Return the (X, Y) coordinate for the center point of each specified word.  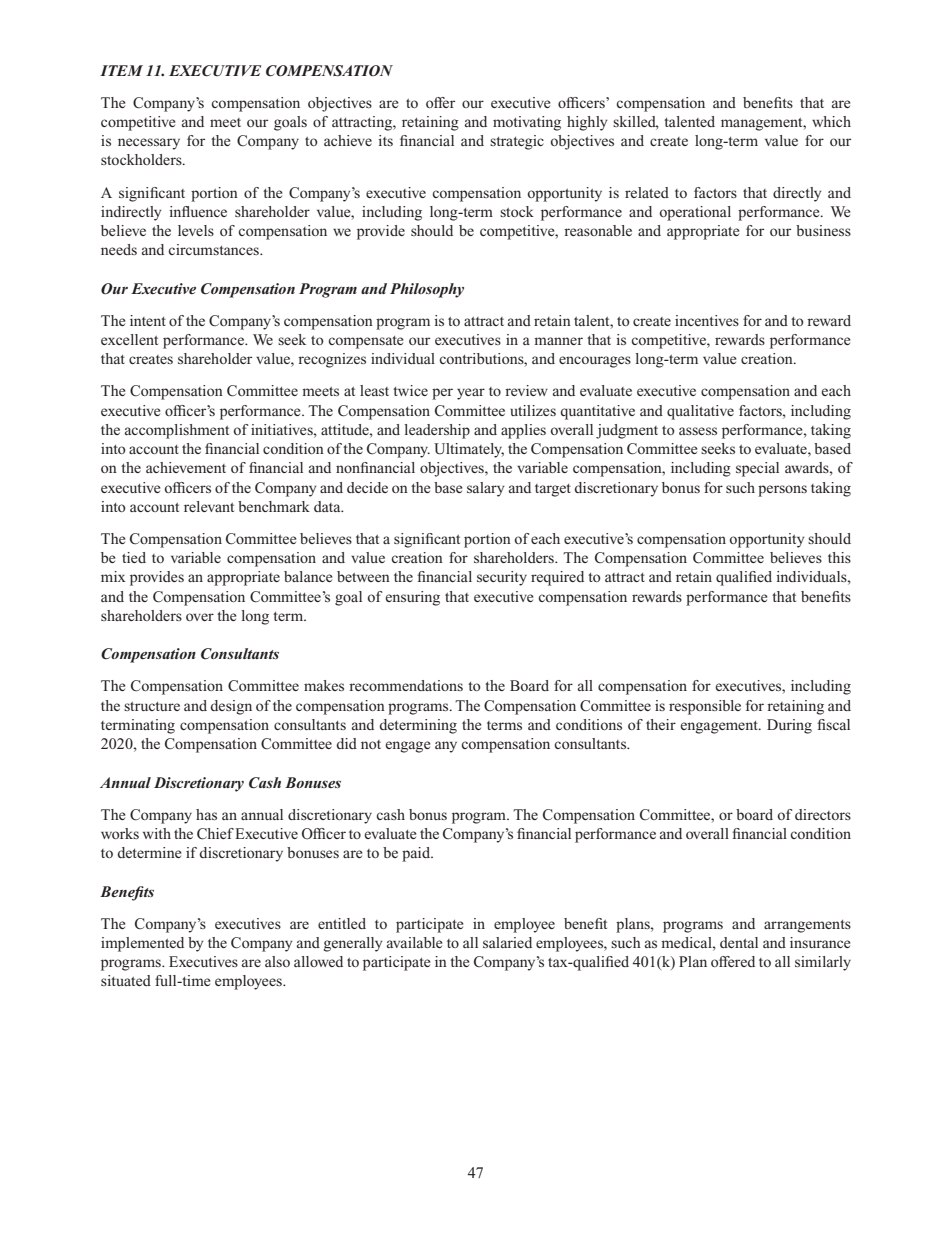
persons (782, 491)
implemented (142, 944)
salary (486, 489)
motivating (527, 123)
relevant (209, 506)
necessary (149, 144)
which (831, 121)
